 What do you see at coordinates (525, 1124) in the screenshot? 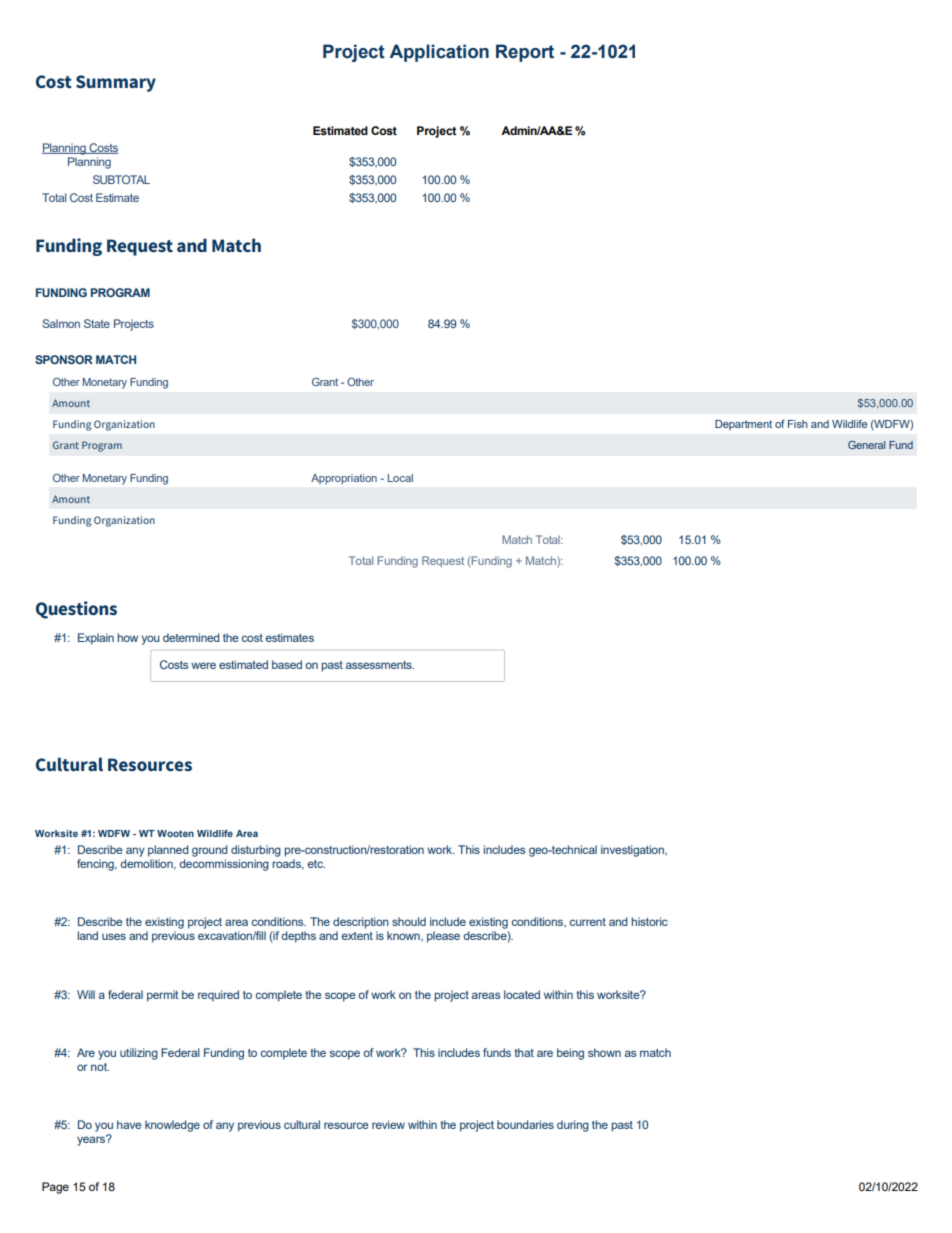
I see `boundaries` at bounding box center [525, 1124].
